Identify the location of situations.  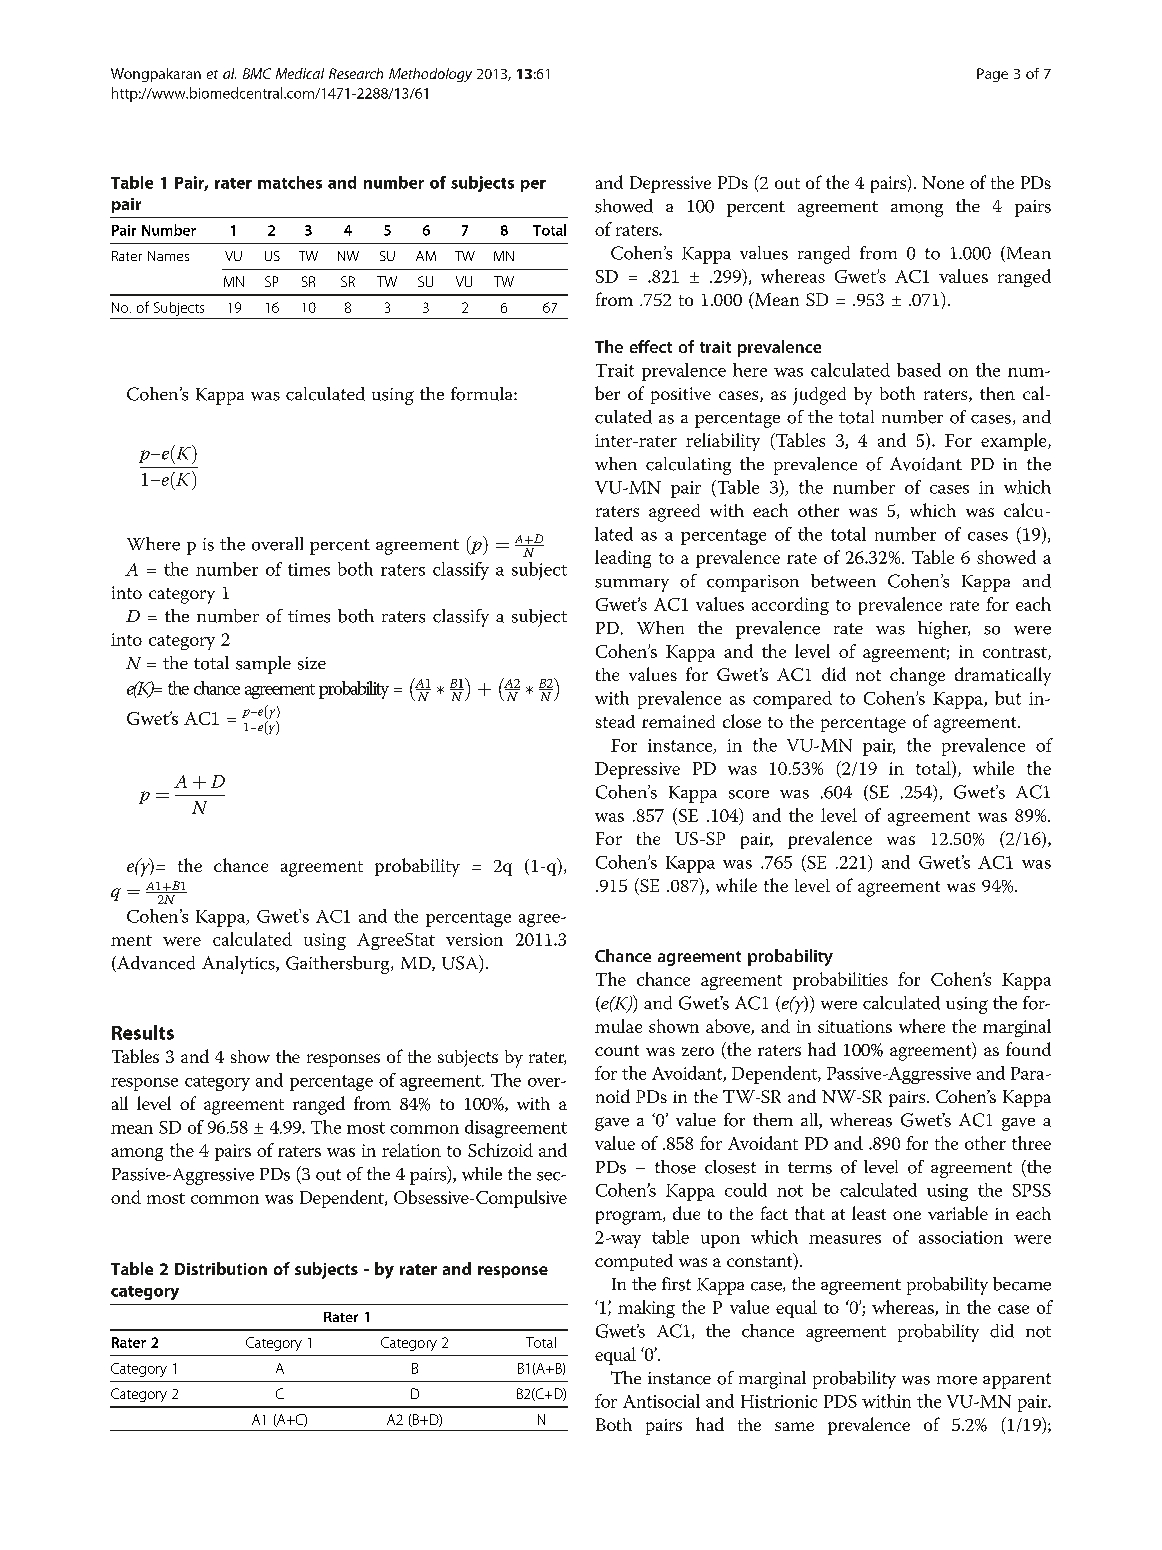
(855, 1026).
